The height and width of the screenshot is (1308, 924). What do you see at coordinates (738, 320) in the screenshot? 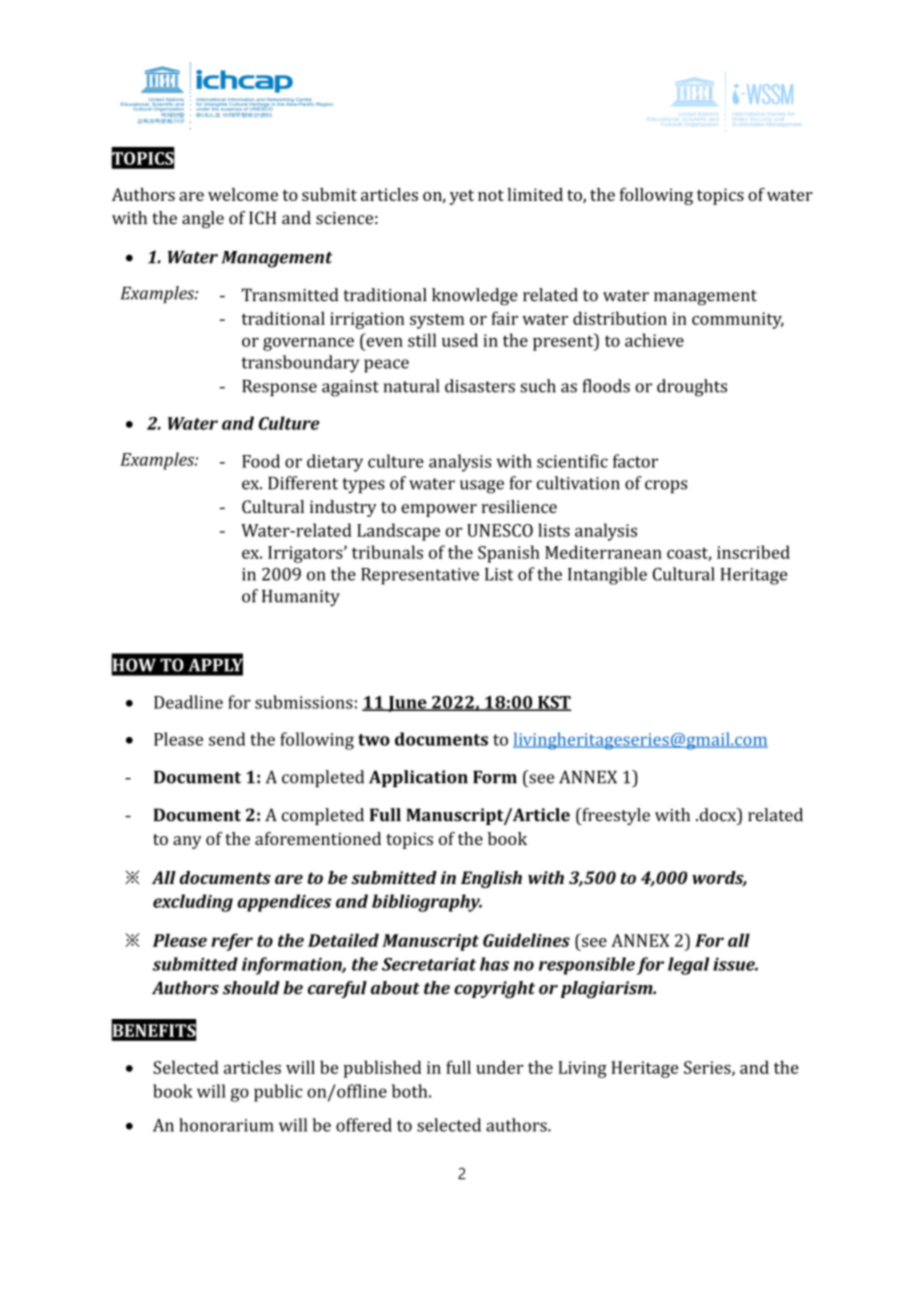
I see `community` at bounding box center [738, 320].
